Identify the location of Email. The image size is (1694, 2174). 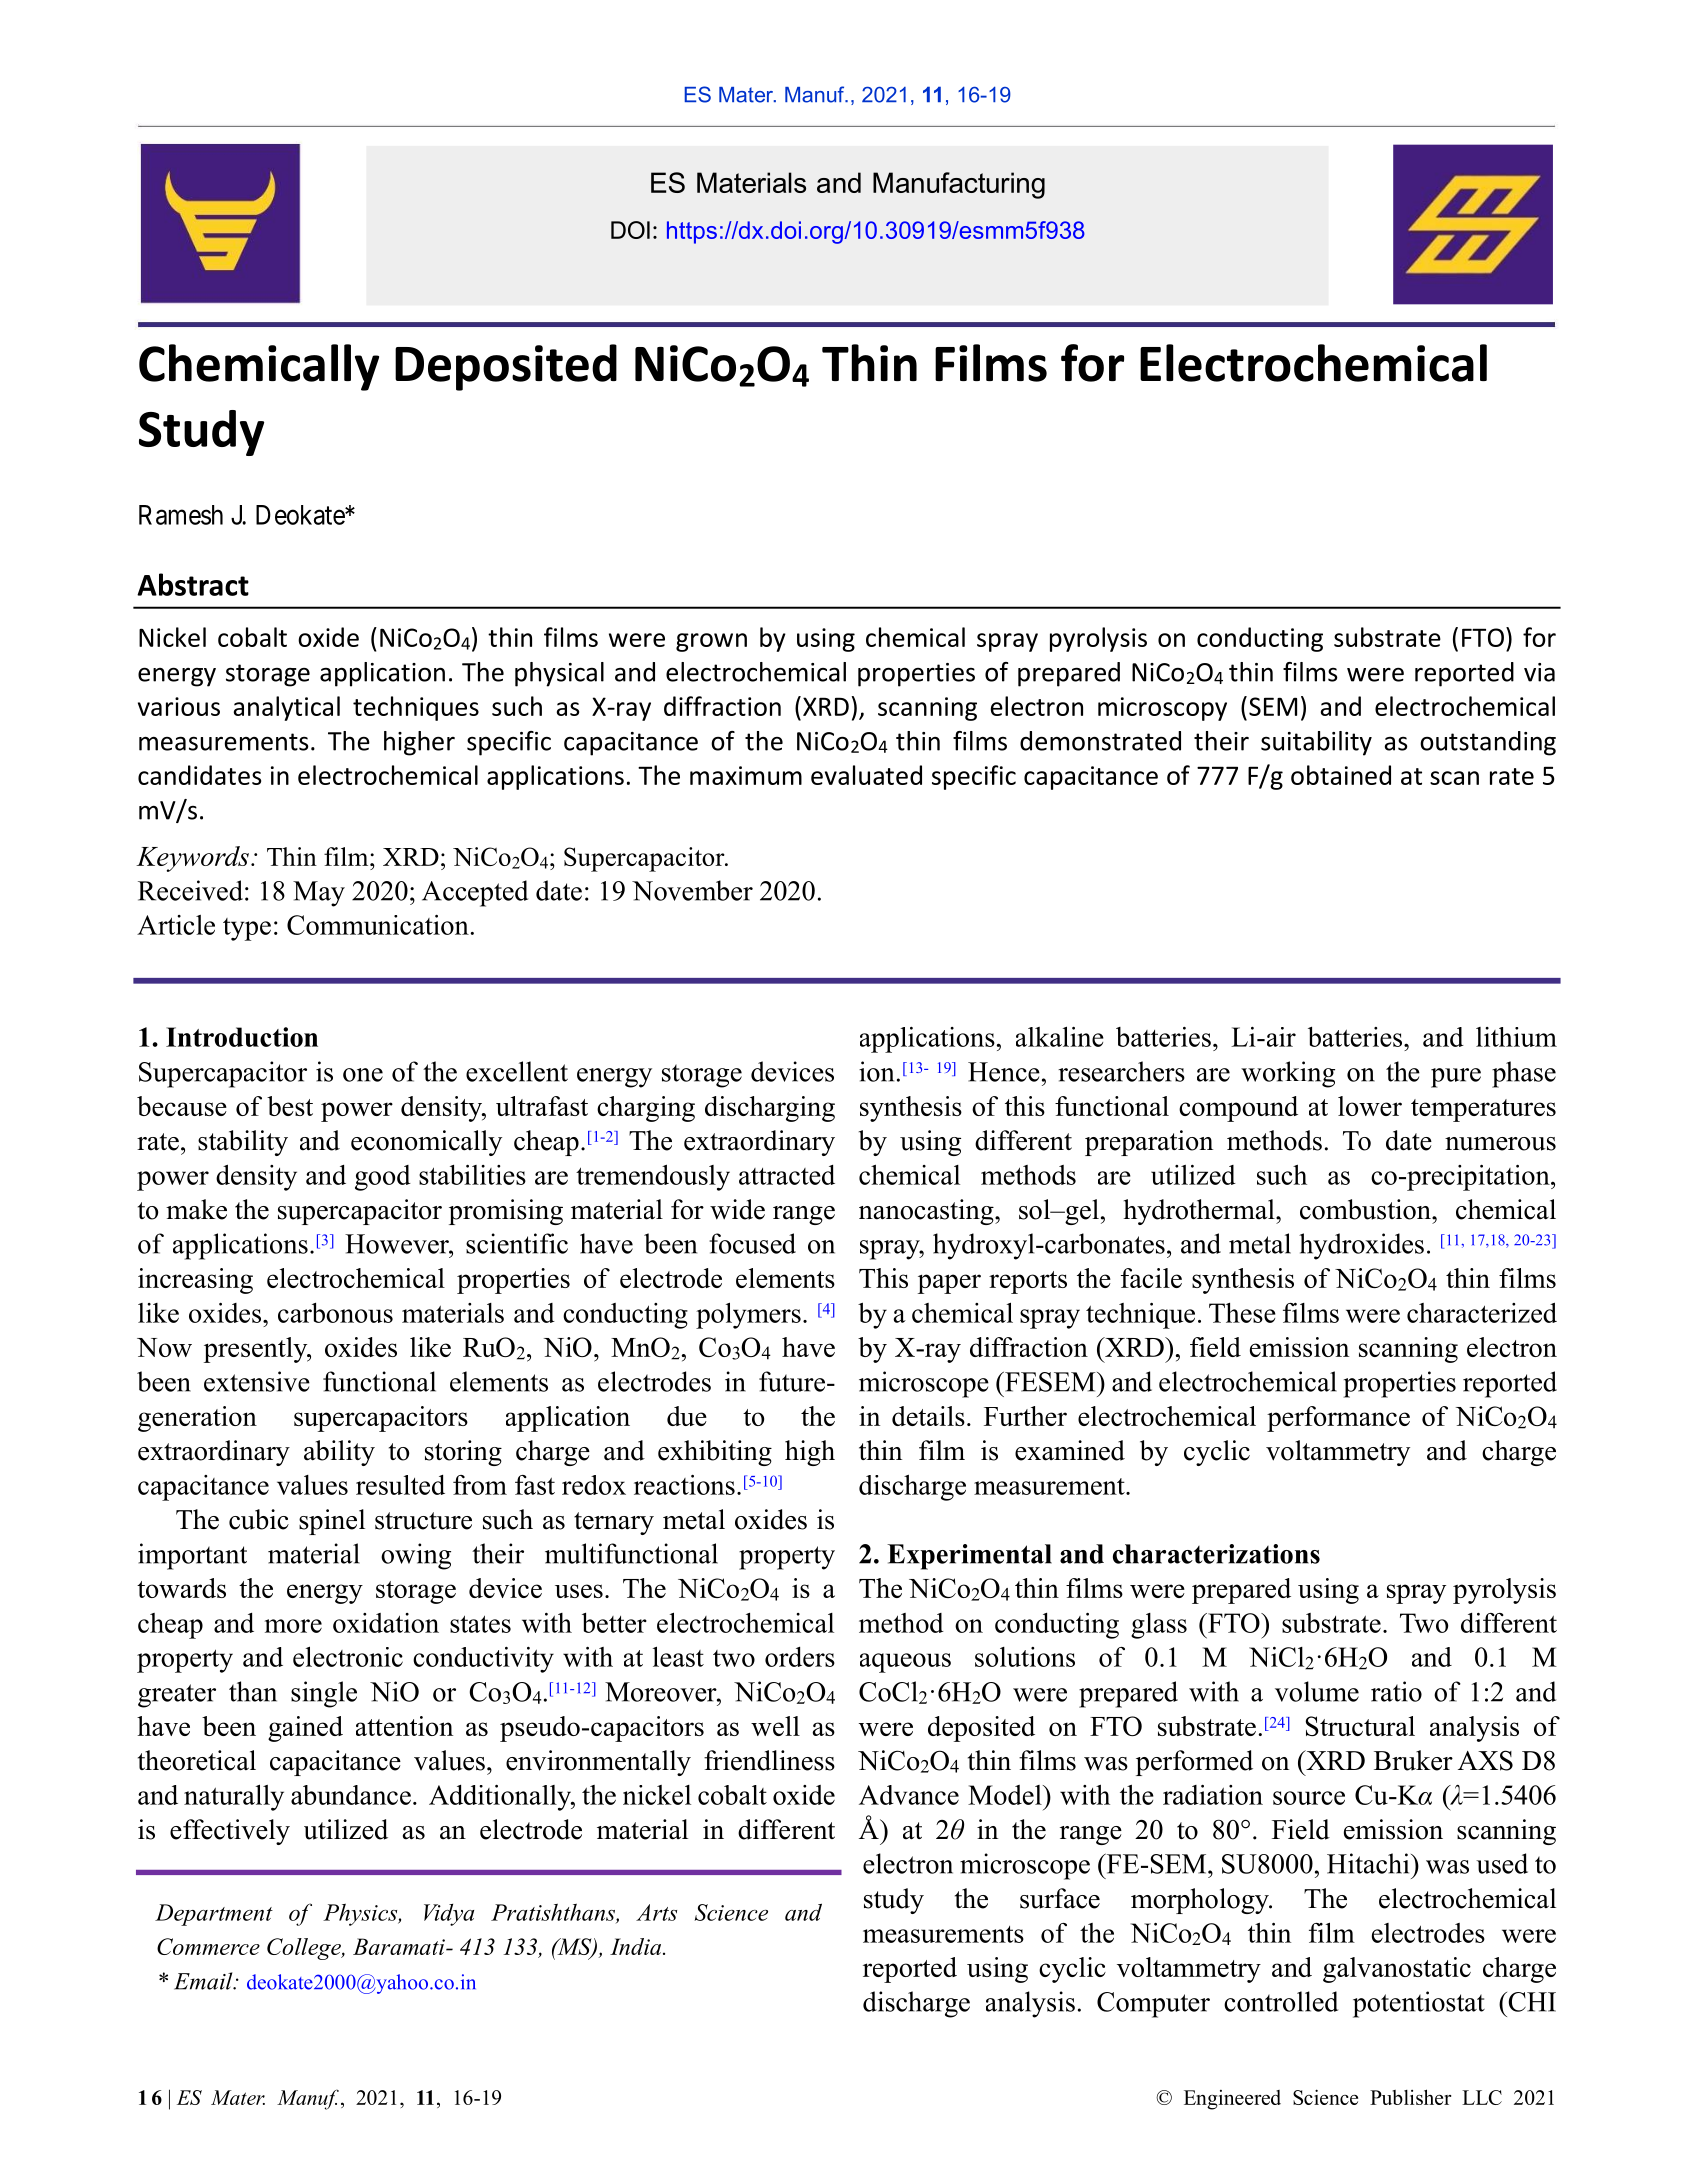
(204, 1981).
